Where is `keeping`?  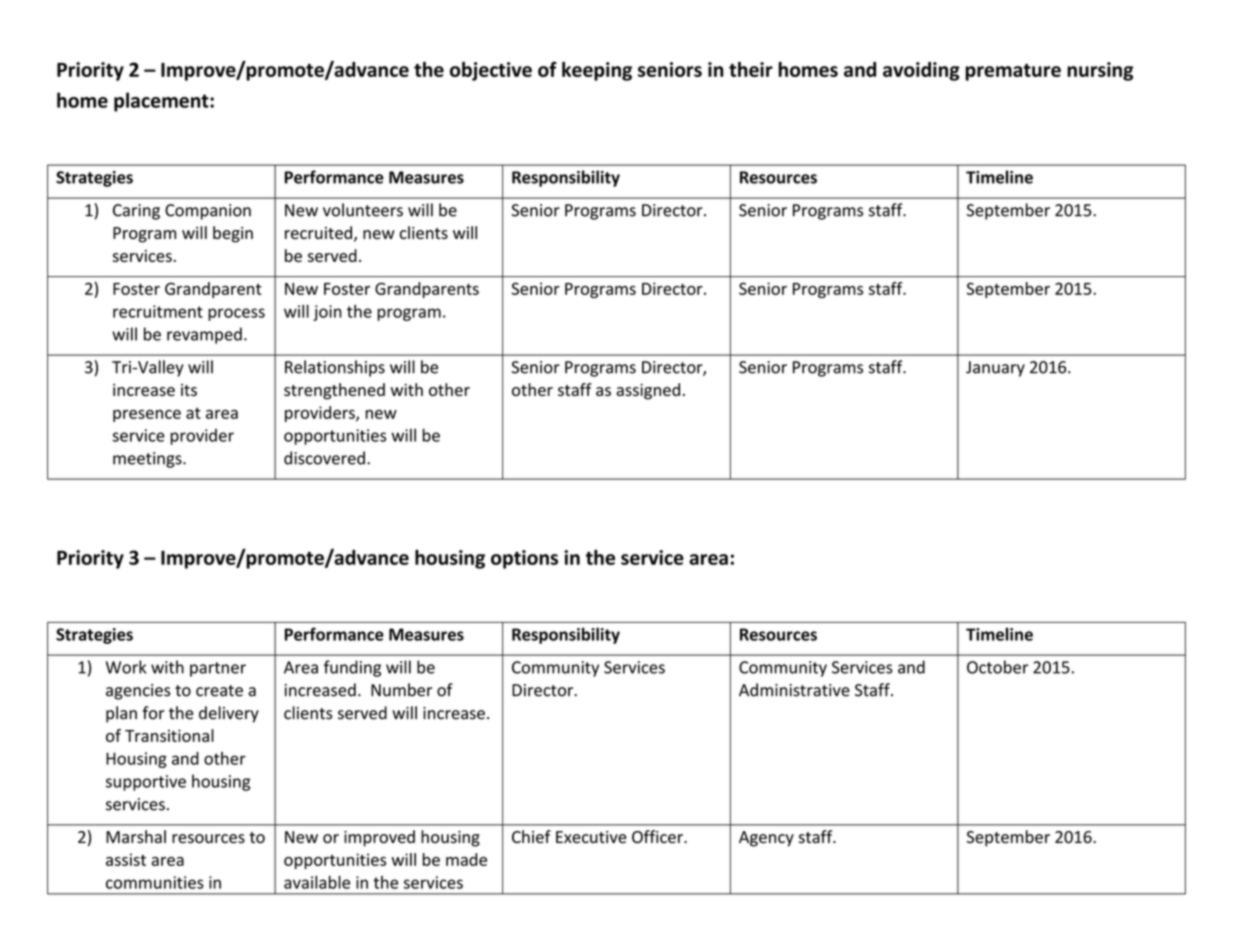
keeping is located at coordinates (597, 71).
